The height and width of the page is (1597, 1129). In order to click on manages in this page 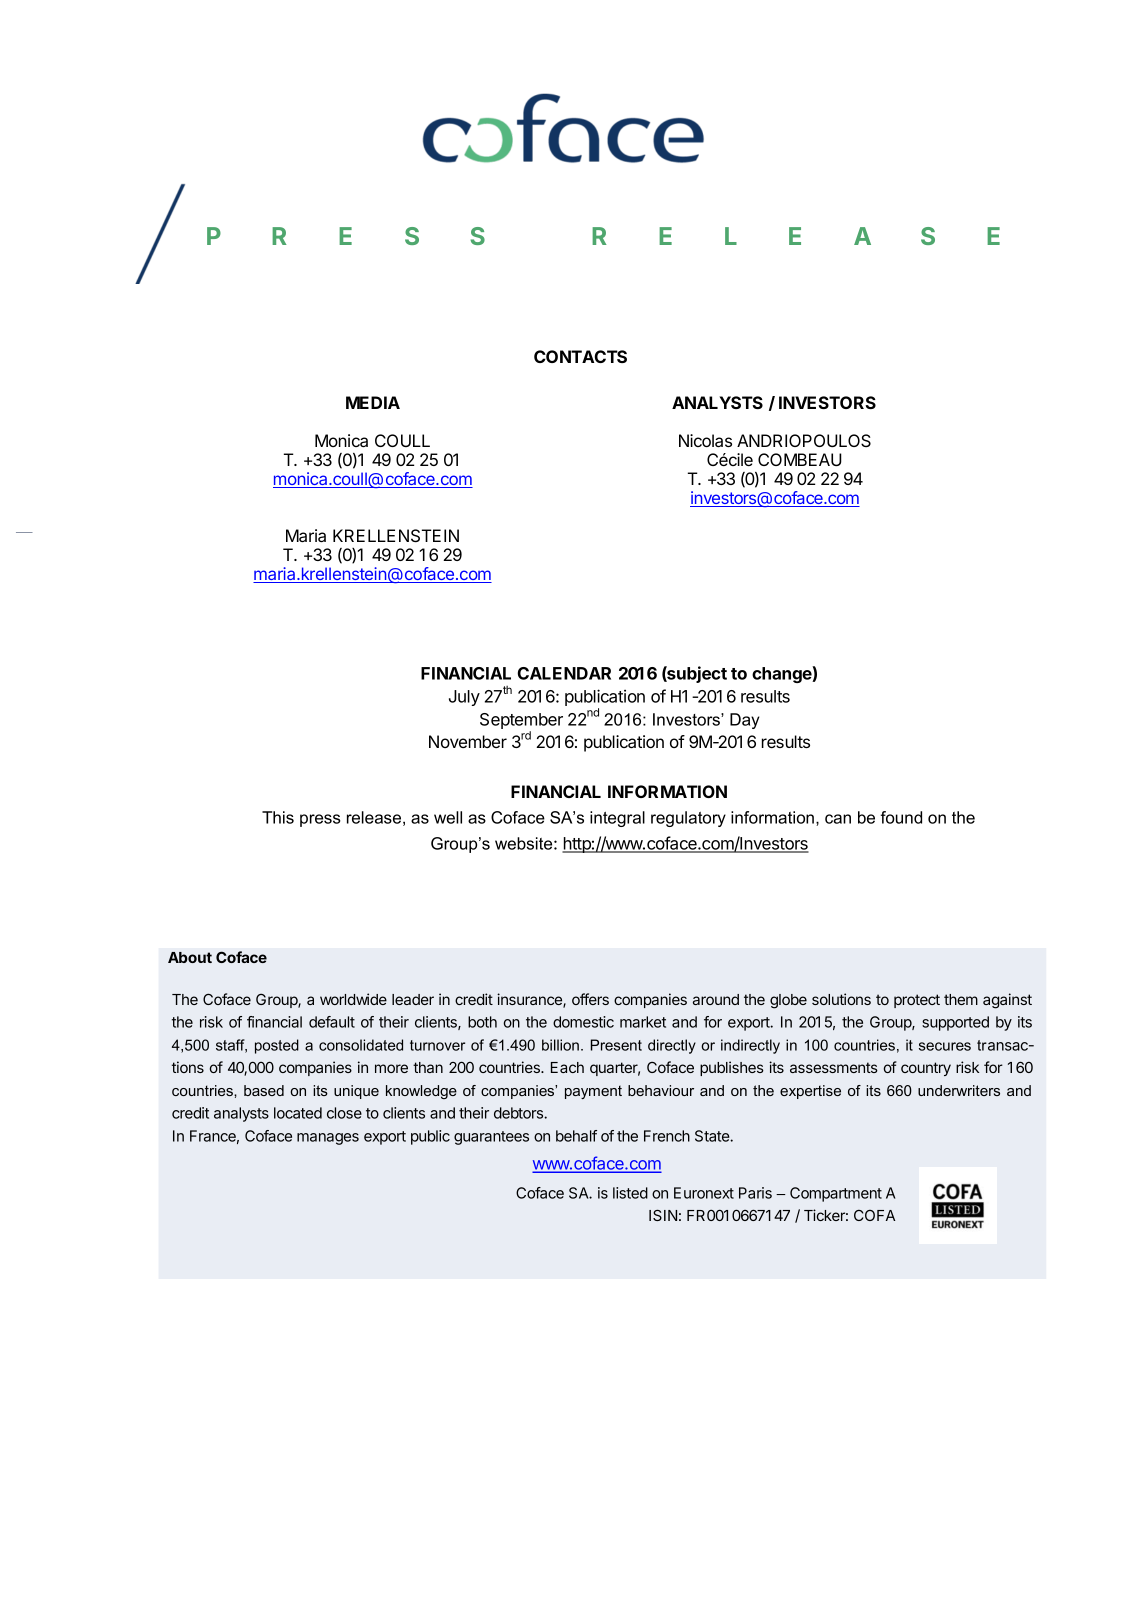, I will do `click(328, 1139)`.
